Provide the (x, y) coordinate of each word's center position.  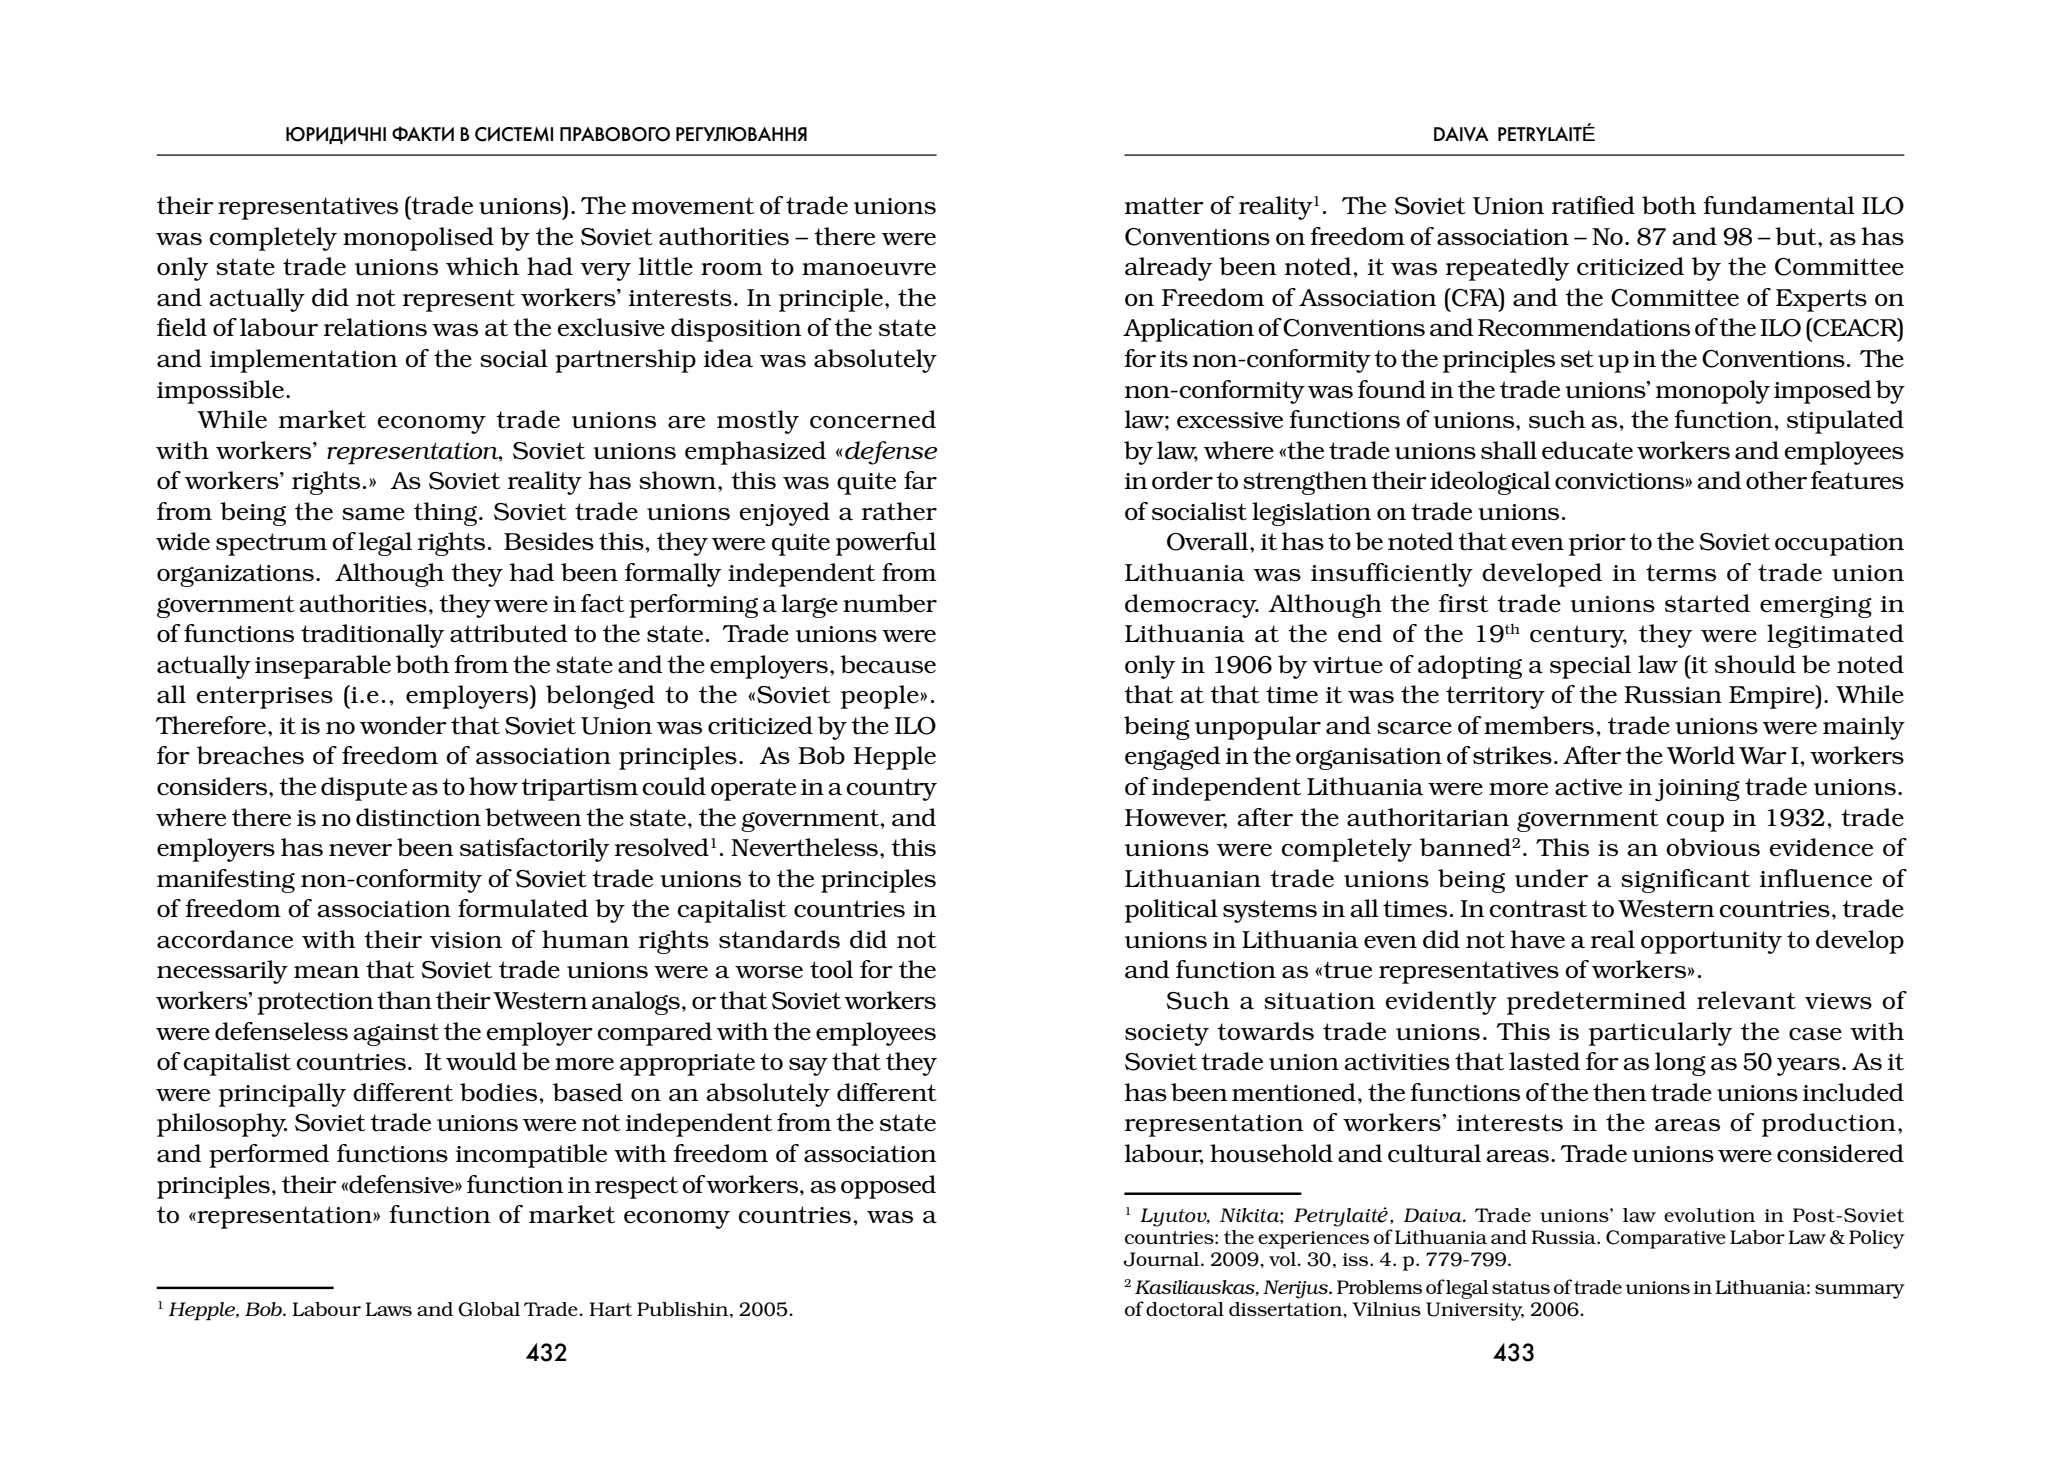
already (1169, 269)
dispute (364, 789)
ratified (1593, 205)
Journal (1162, 1259)
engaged (1173, 758)
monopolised (418, 239)
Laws (388, 1309)
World (1701, 755)
